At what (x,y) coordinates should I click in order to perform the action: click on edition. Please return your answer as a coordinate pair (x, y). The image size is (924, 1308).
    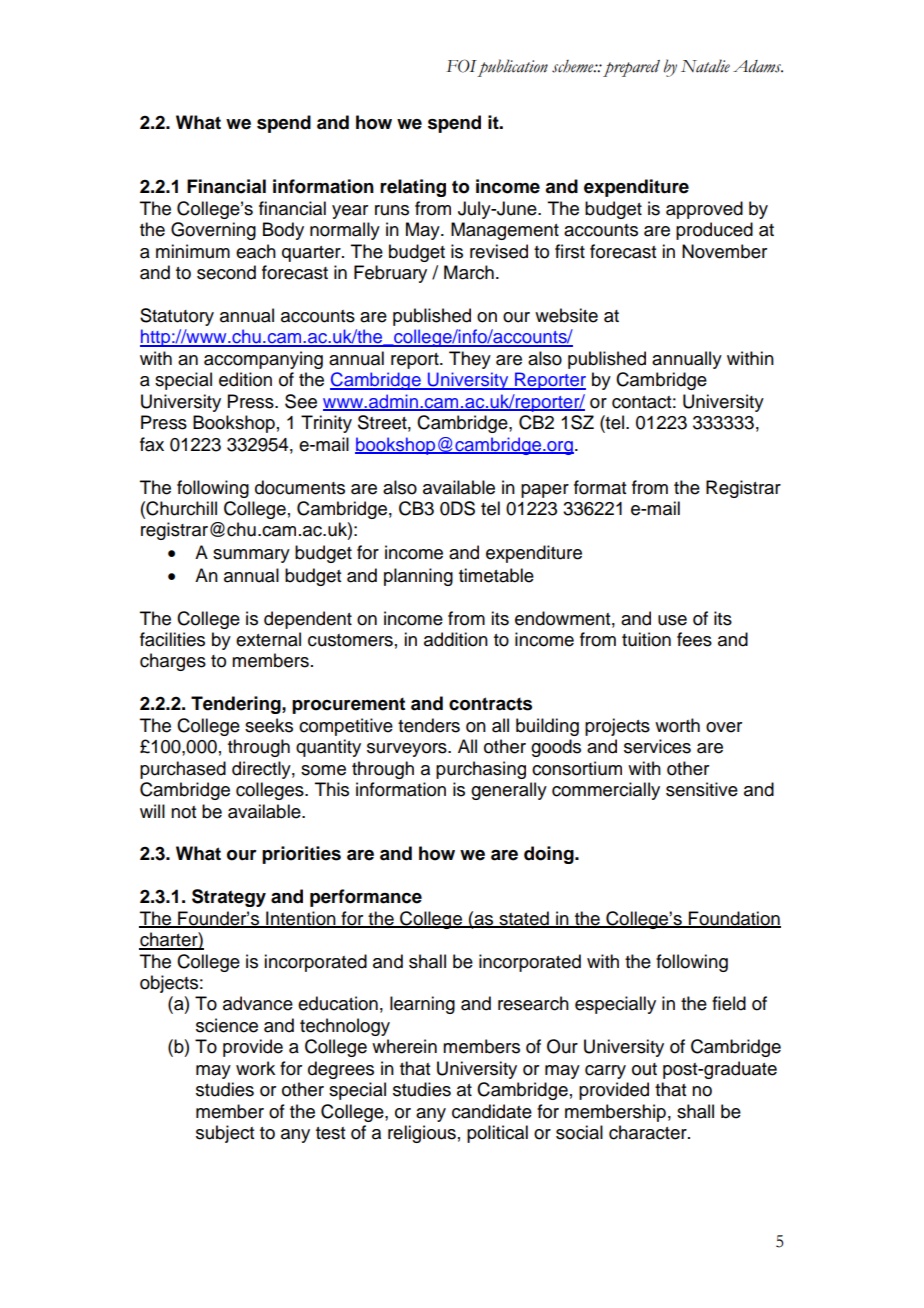
    Looking at the image, I should click on (245, 379).
